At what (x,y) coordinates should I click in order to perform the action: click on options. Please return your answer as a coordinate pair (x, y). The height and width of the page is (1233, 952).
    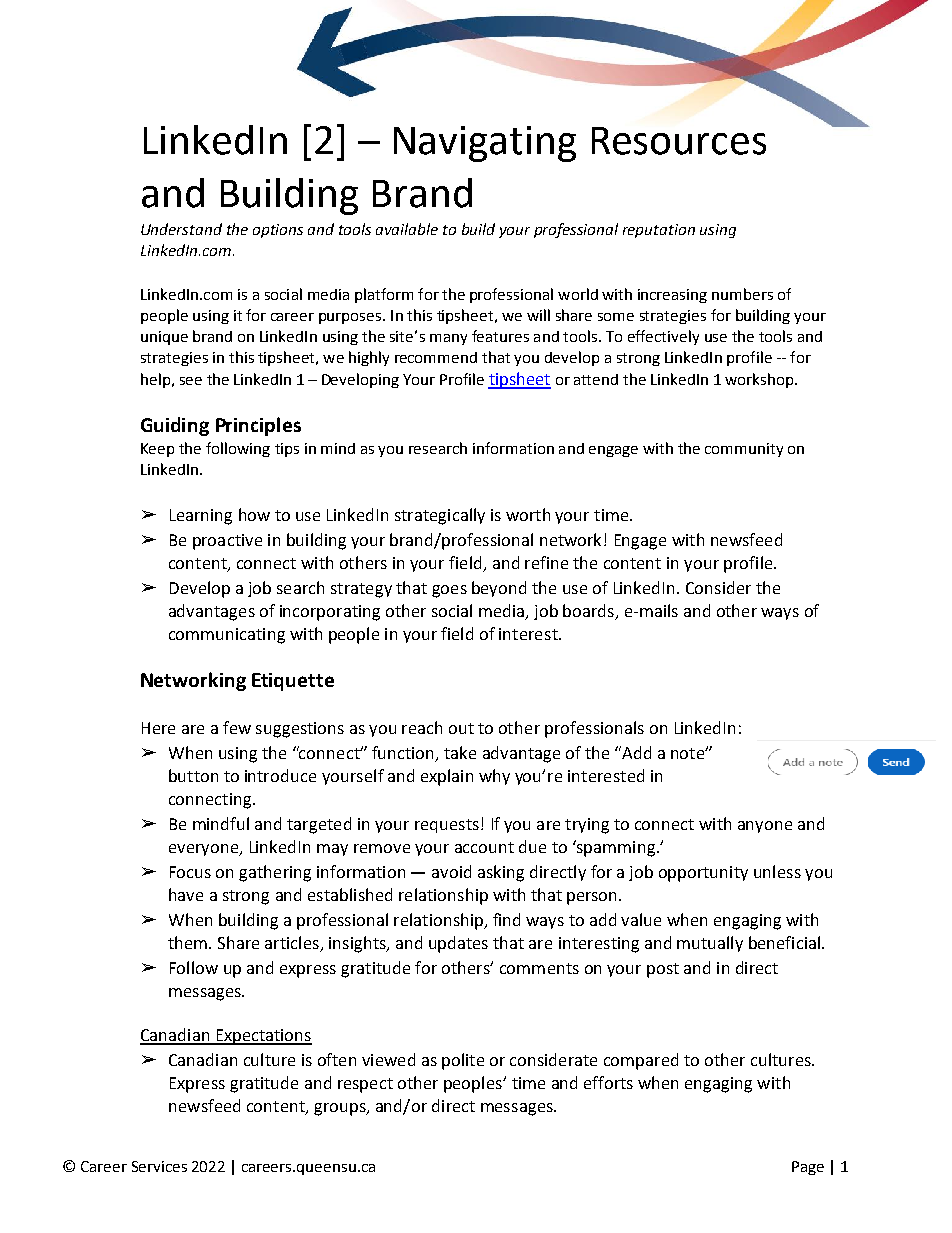
    Looking at the image, I should click on (278, 231).
